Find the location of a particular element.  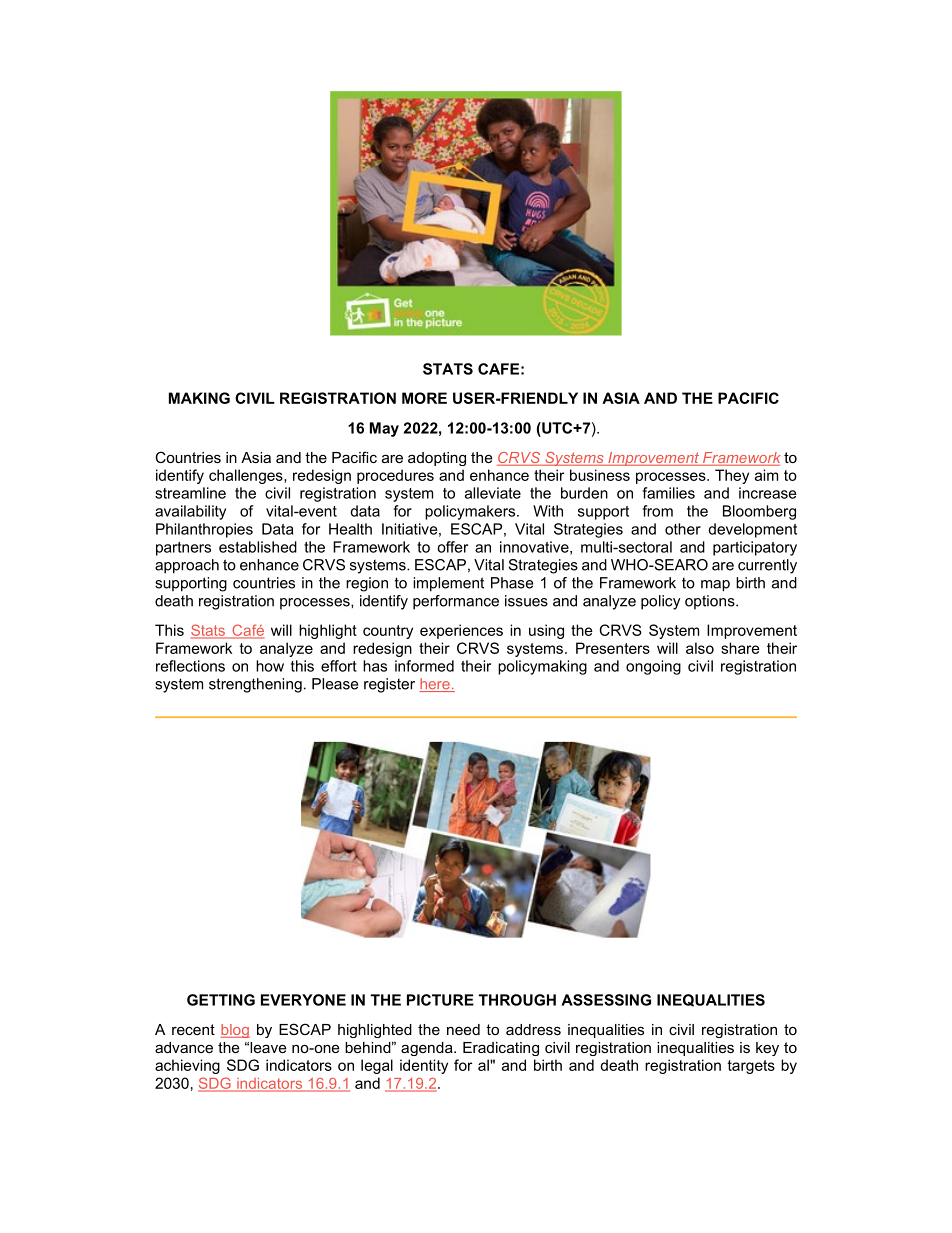

also is located at coordinates (700, 648).
